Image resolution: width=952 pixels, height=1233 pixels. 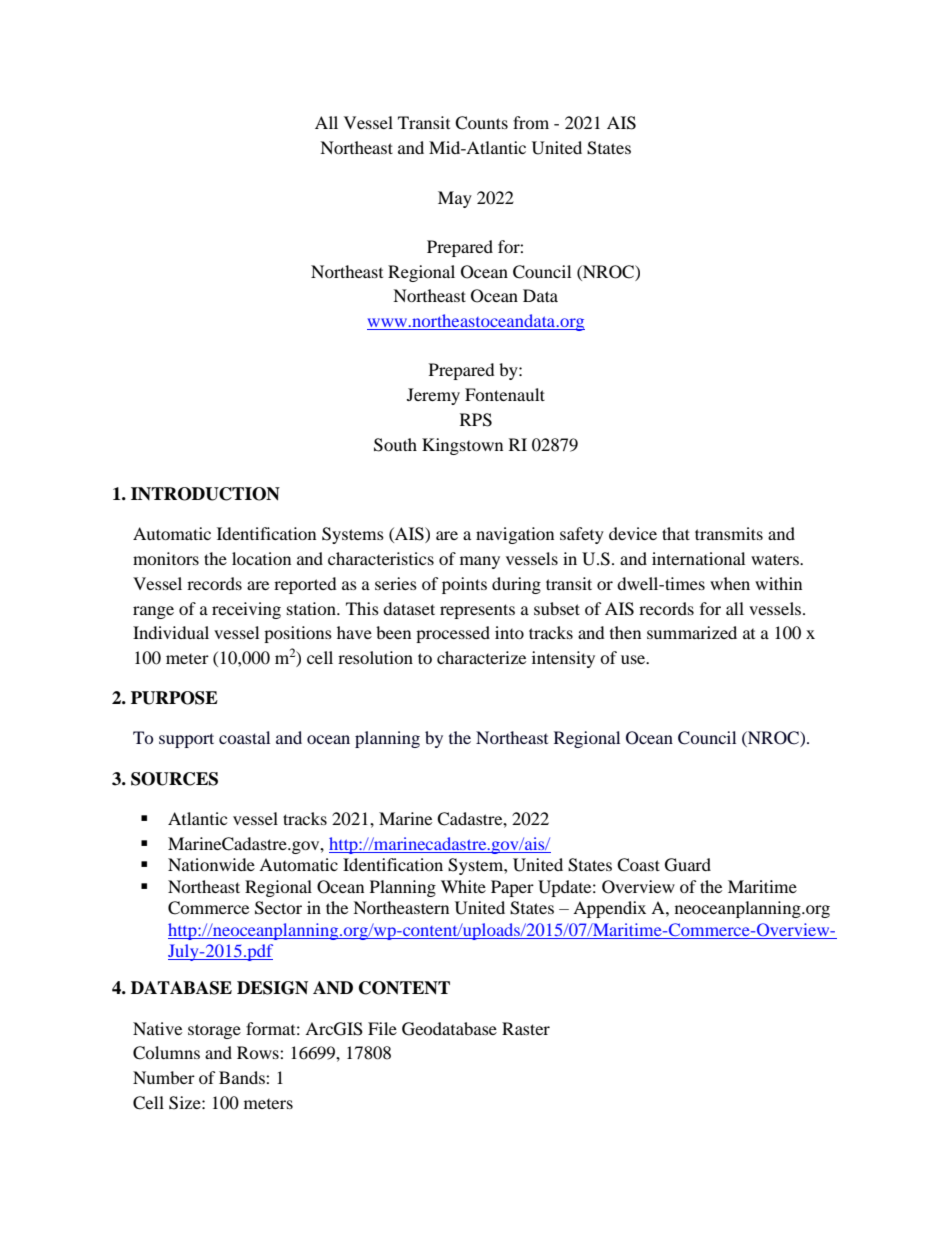 What do you see at coordinates (246, 610) in the page?
I see `receiving` at bounding box center [246, 610].
